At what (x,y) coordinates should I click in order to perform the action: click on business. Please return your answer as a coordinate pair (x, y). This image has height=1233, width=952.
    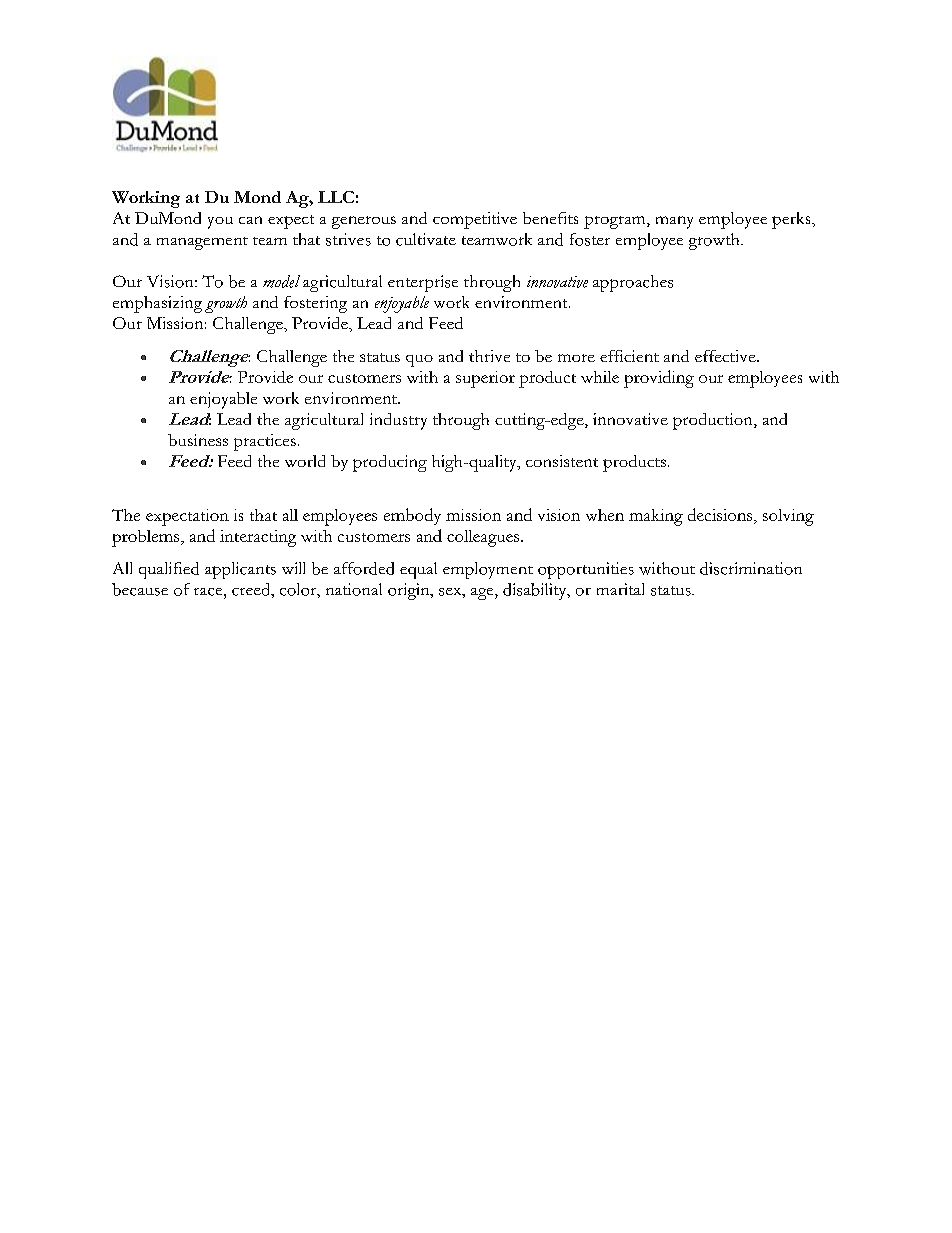
    Looking at the image, I should click on (198, 440).
